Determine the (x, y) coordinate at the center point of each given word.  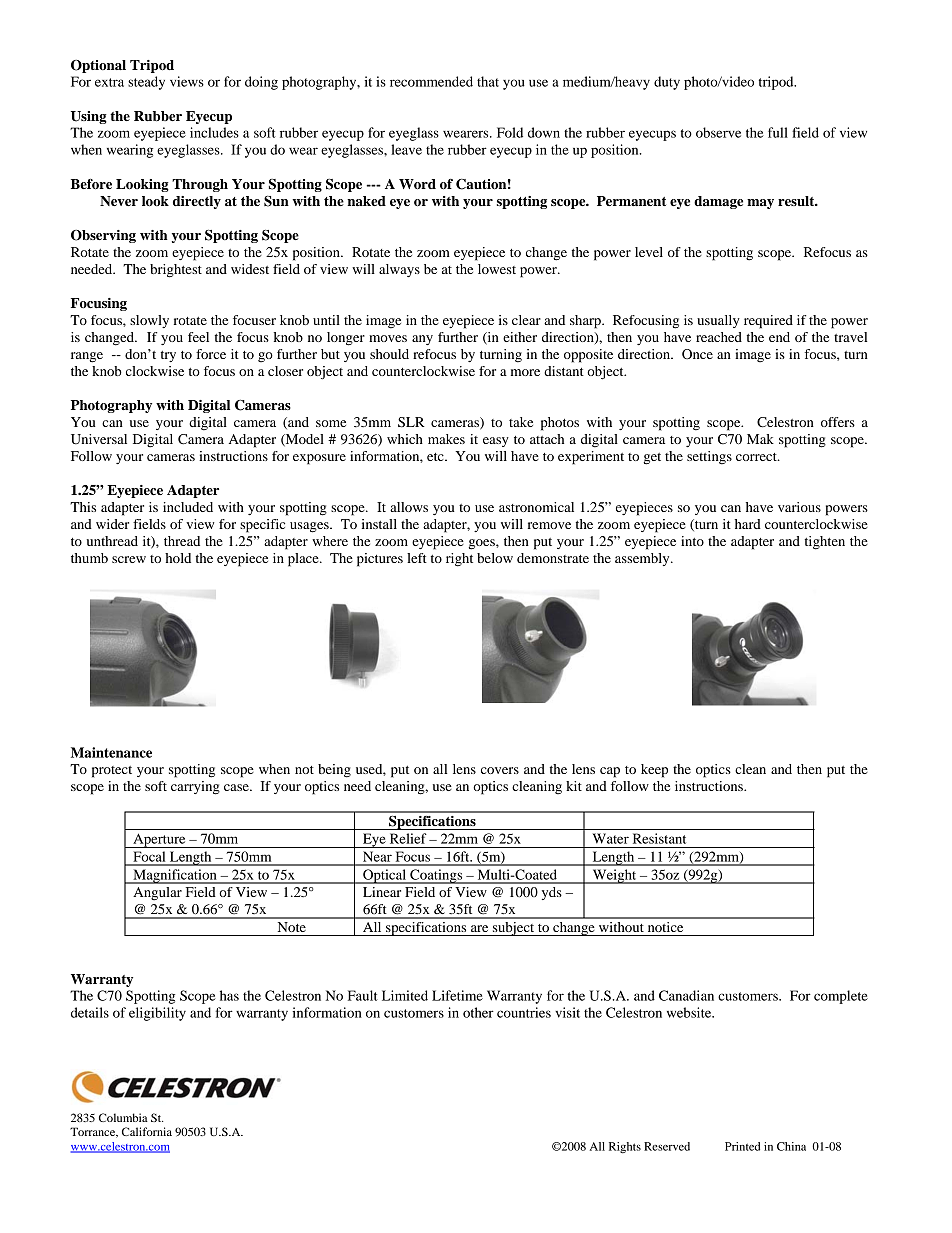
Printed (742, 1146)
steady (146, 83)
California (147, 1131)
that (488, 81)
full (778, 132)
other (478, 1012)
